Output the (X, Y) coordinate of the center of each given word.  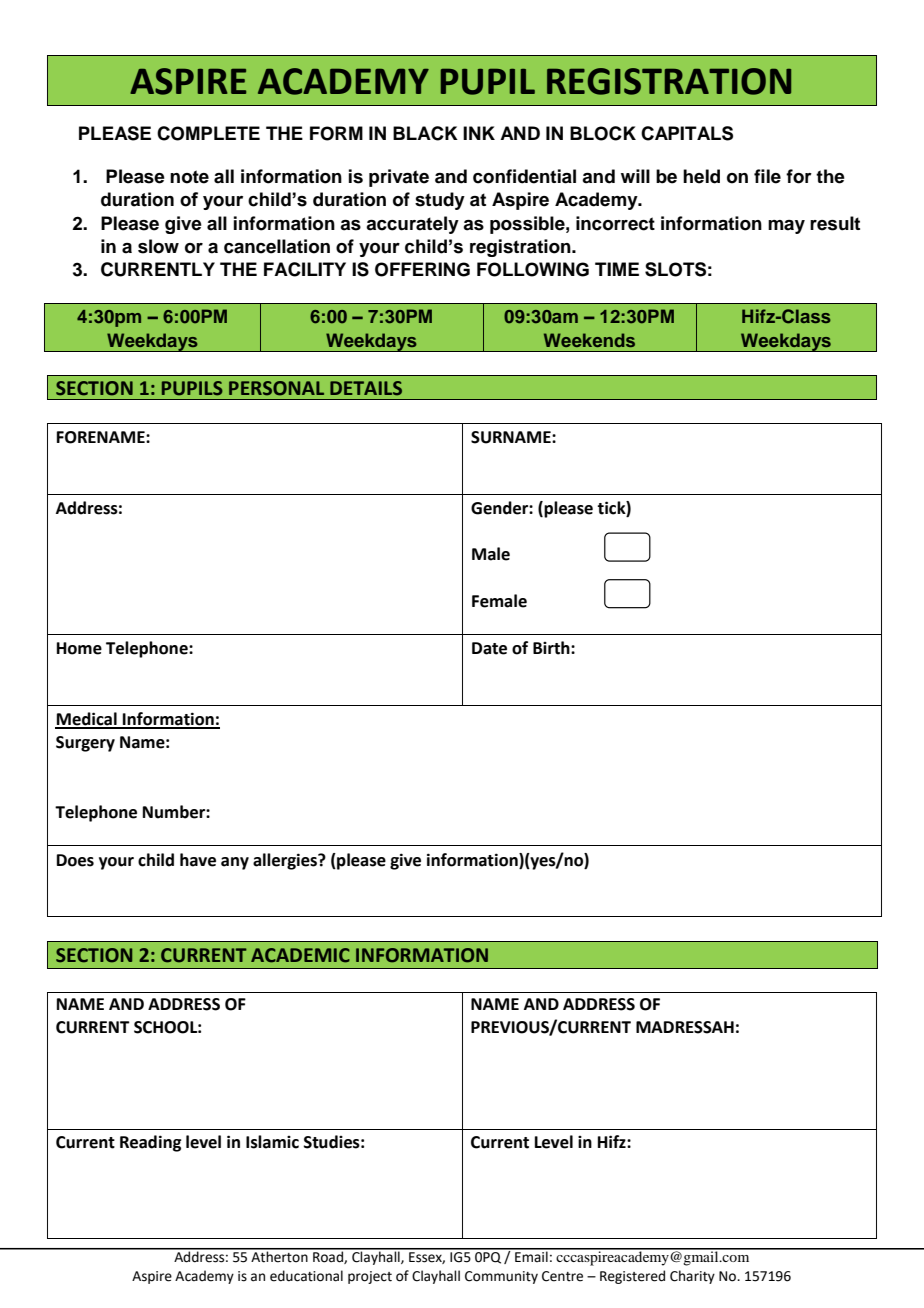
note (189, 177)
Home (79, 648)
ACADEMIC (300, 955)
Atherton (279, 1256)
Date (489, 648)
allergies (286, 861)
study (440, 201)
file (767, 176)
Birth (552, 648)
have (198, 860)
